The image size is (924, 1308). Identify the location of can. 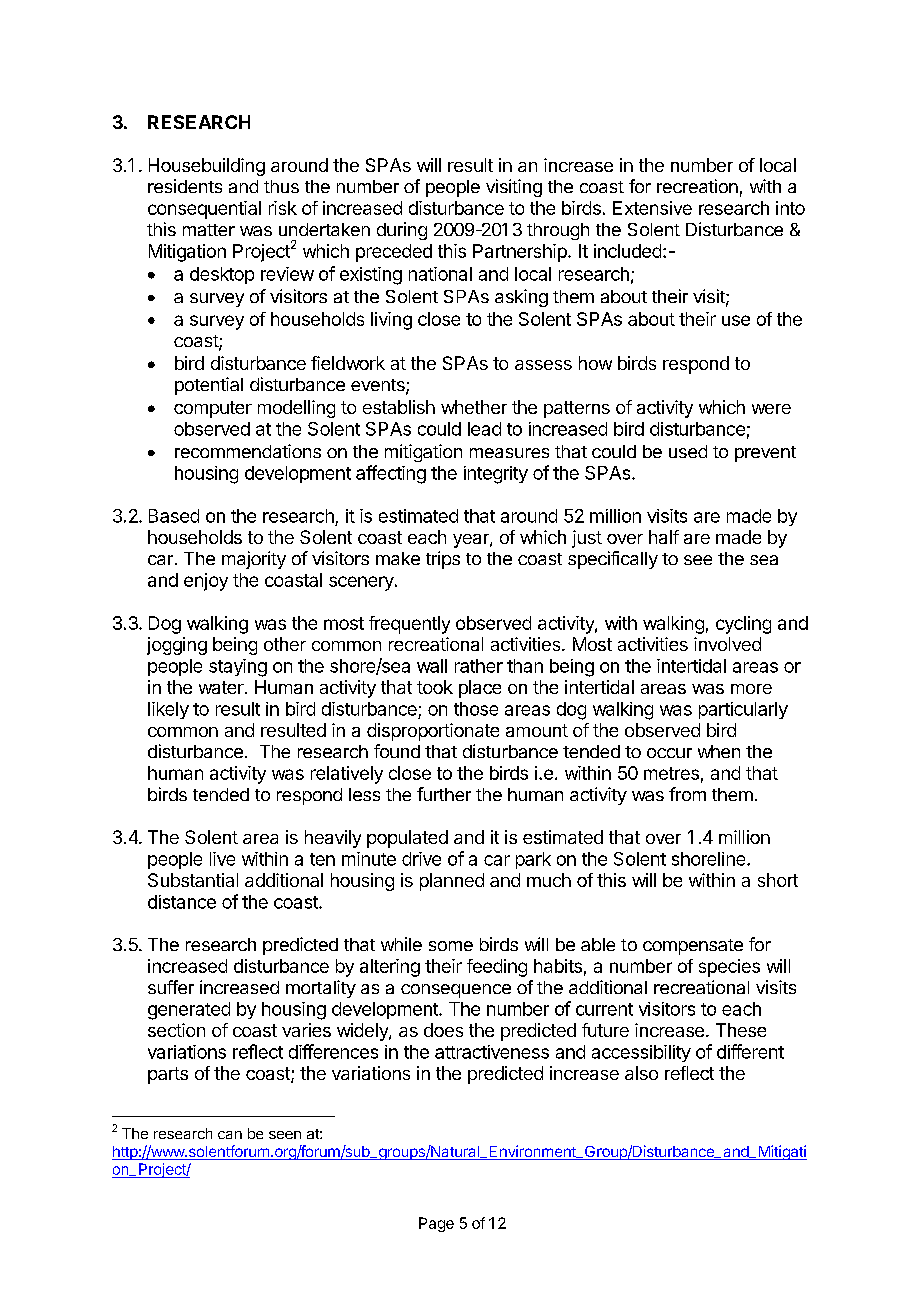
(230, 1135).
